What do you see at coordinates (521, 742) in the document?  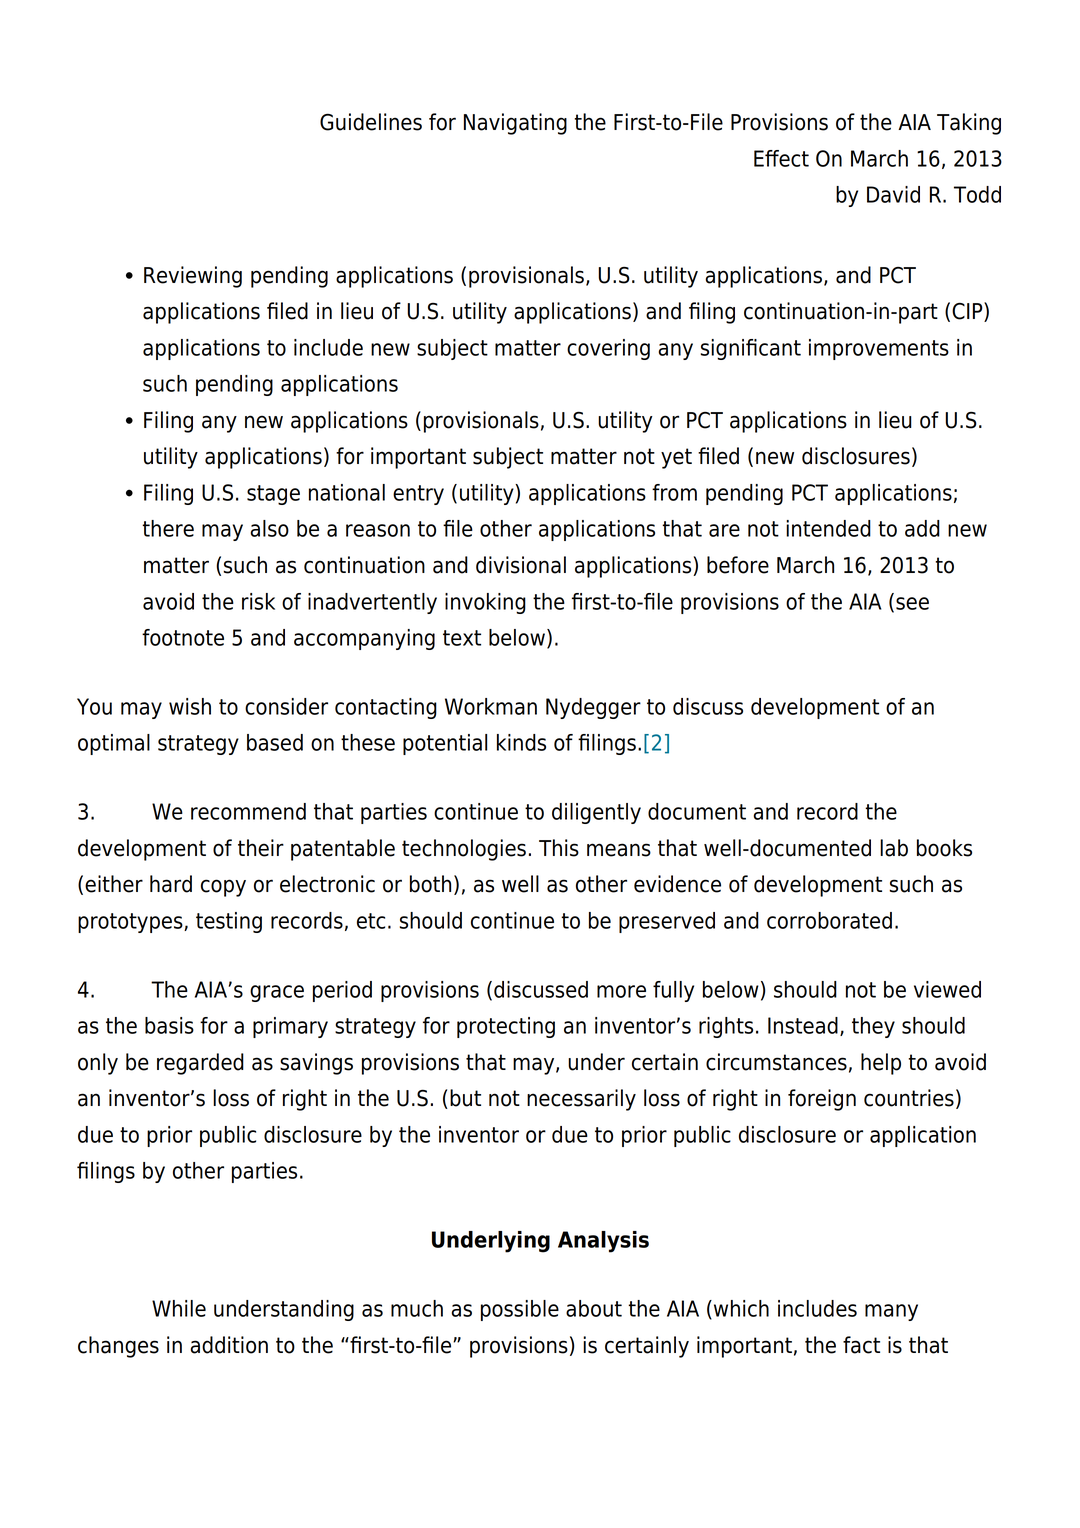 I see `kinds` at bounding box center [521, 742].
